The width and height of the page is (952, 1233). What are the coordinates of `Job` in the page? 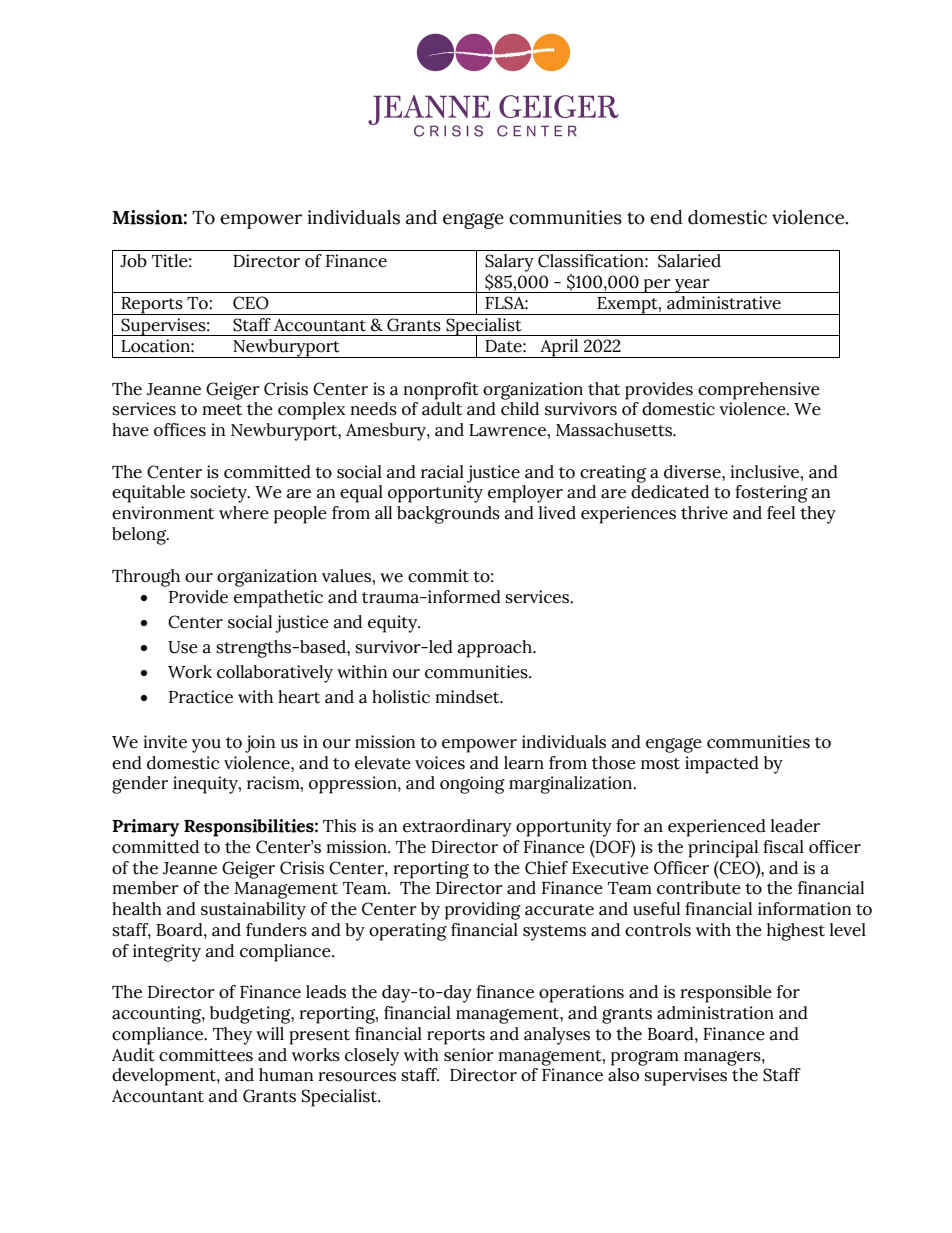 It's located at (133, 261).
